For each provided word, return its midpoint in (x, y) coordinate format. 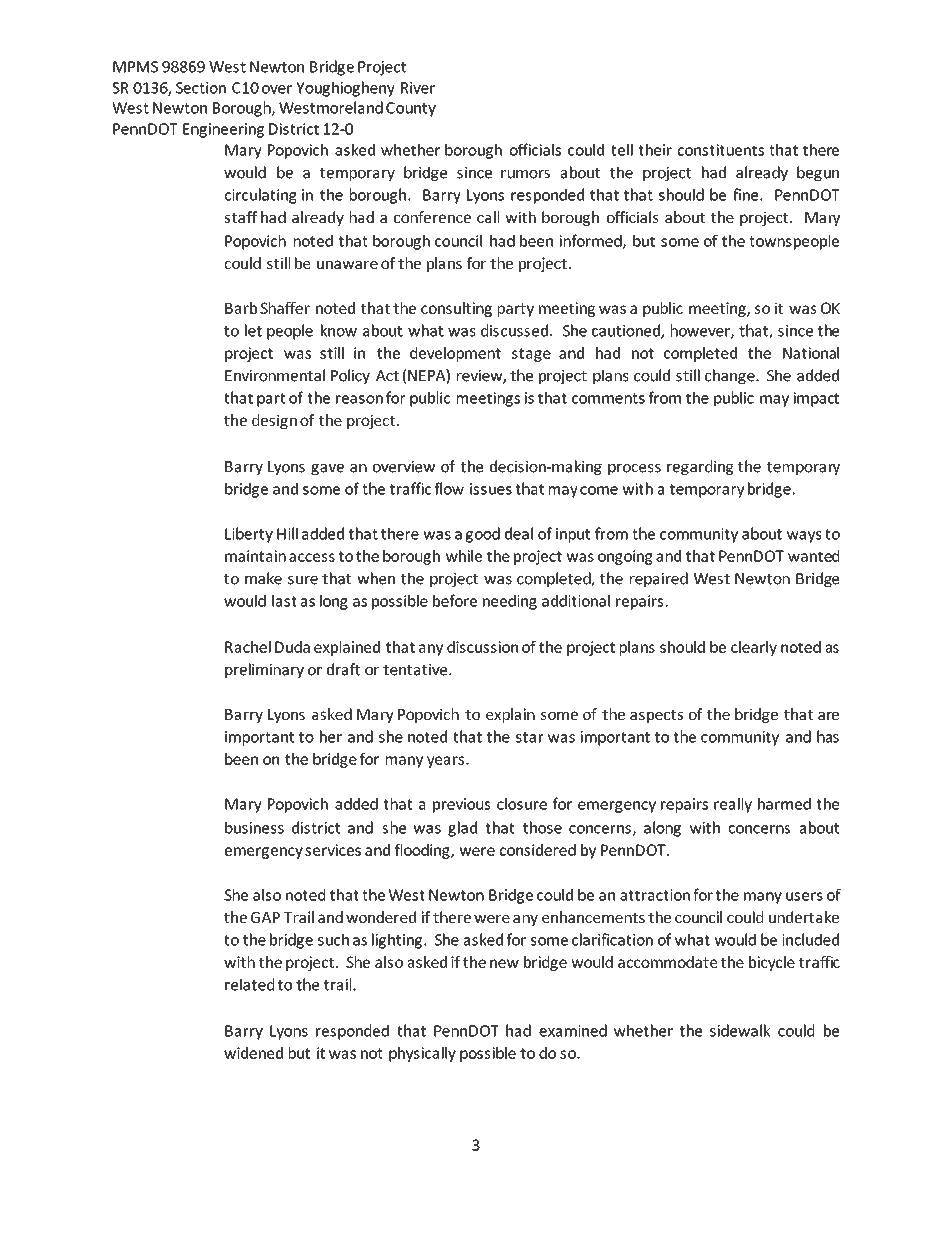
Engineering (223, 130)
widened (253, 1053)
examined (573, 1030)
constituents (721, 150)
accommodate (667, 962)
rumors (525, 174)
